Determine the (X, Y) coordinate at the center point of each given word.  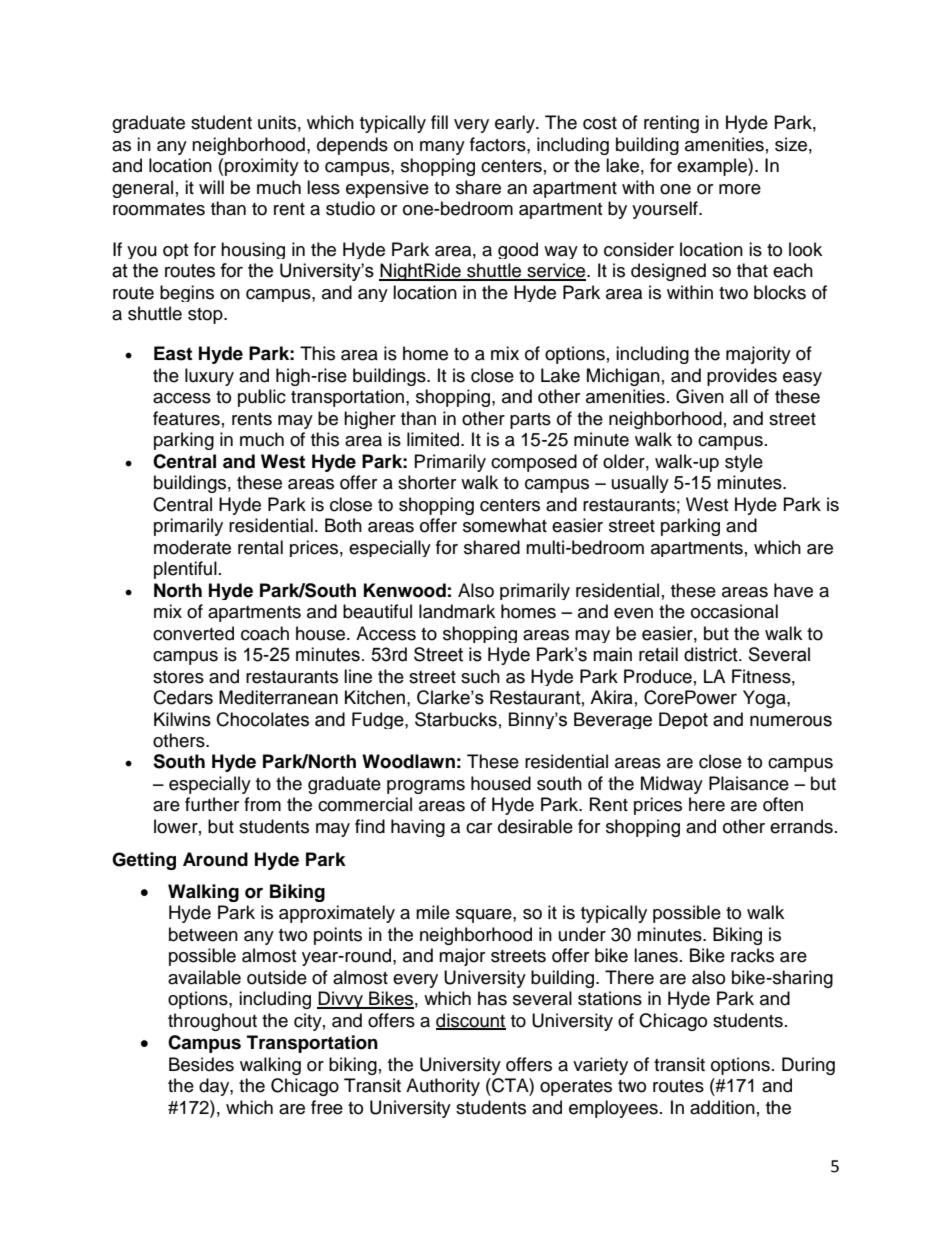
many (442, 148)
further (212, 804)
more (740, 189)
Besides (201, 1064)
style (744, 463)
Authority (443, 1087)
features (186, 418)
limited (434, 439)
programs (426, 787)
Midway (672, 785)
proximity (262, 167)
